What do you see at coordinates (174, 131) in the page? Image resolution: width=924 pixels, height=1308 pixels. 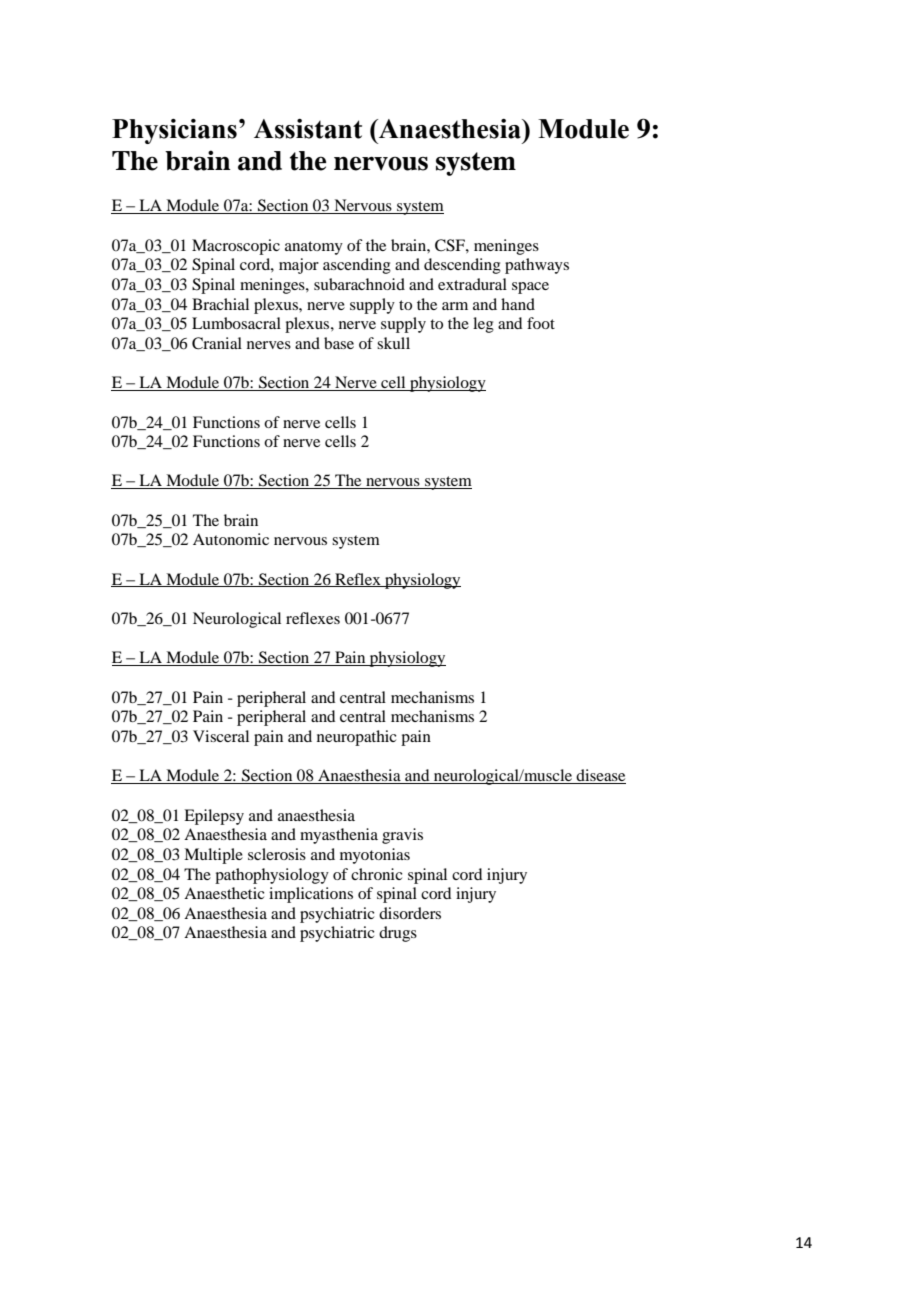 I see `Physicians` at bounding box center [174, 131].
